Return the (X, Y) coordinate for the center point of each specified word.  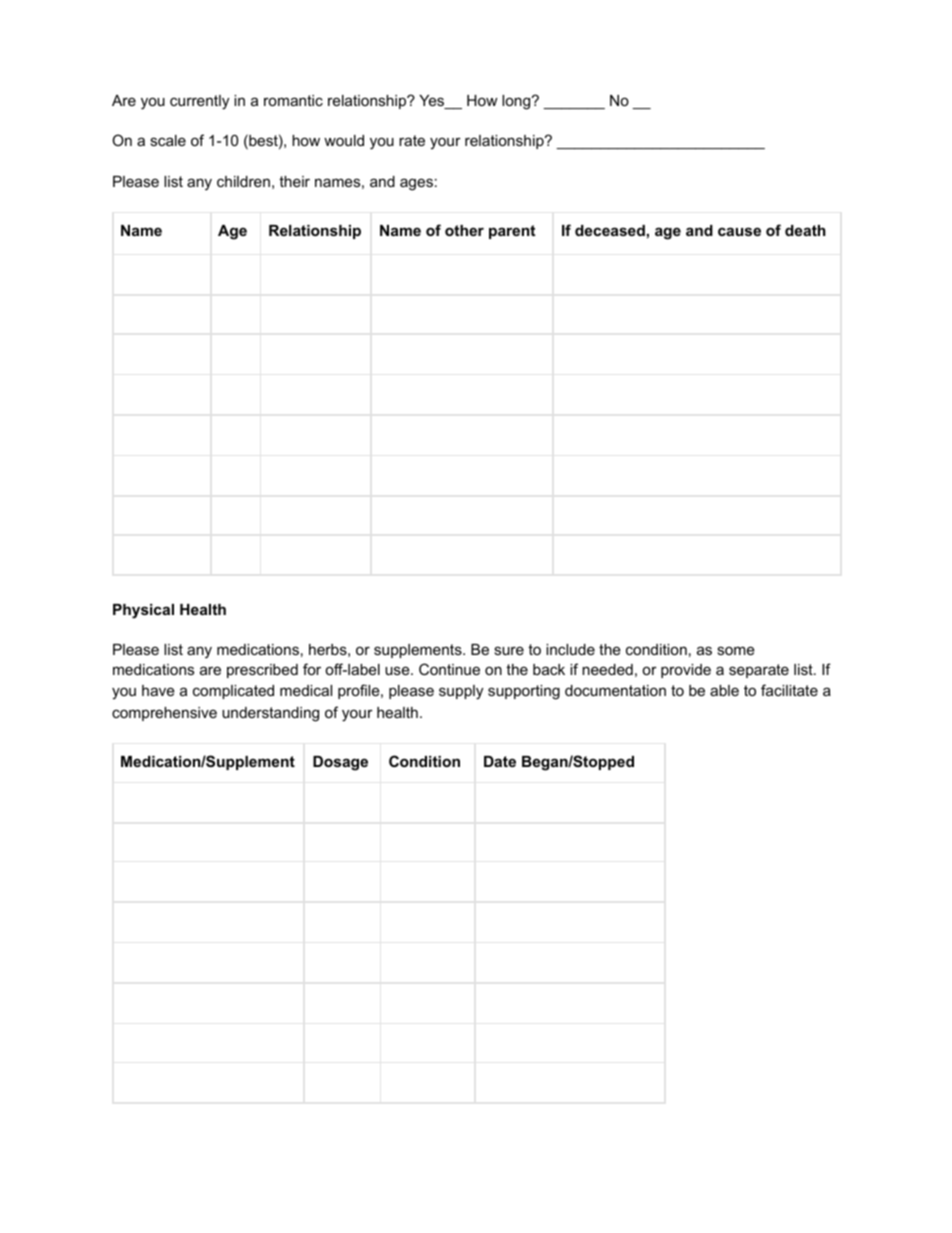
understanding (270, 714)
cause (739, 231)
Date (500, 761)
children (243, 181)
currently (199, 102)
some (736, 650)
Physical (143, 611)
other (464, 230)
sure (509, 650)
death (805, 230)
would (344, 140)
